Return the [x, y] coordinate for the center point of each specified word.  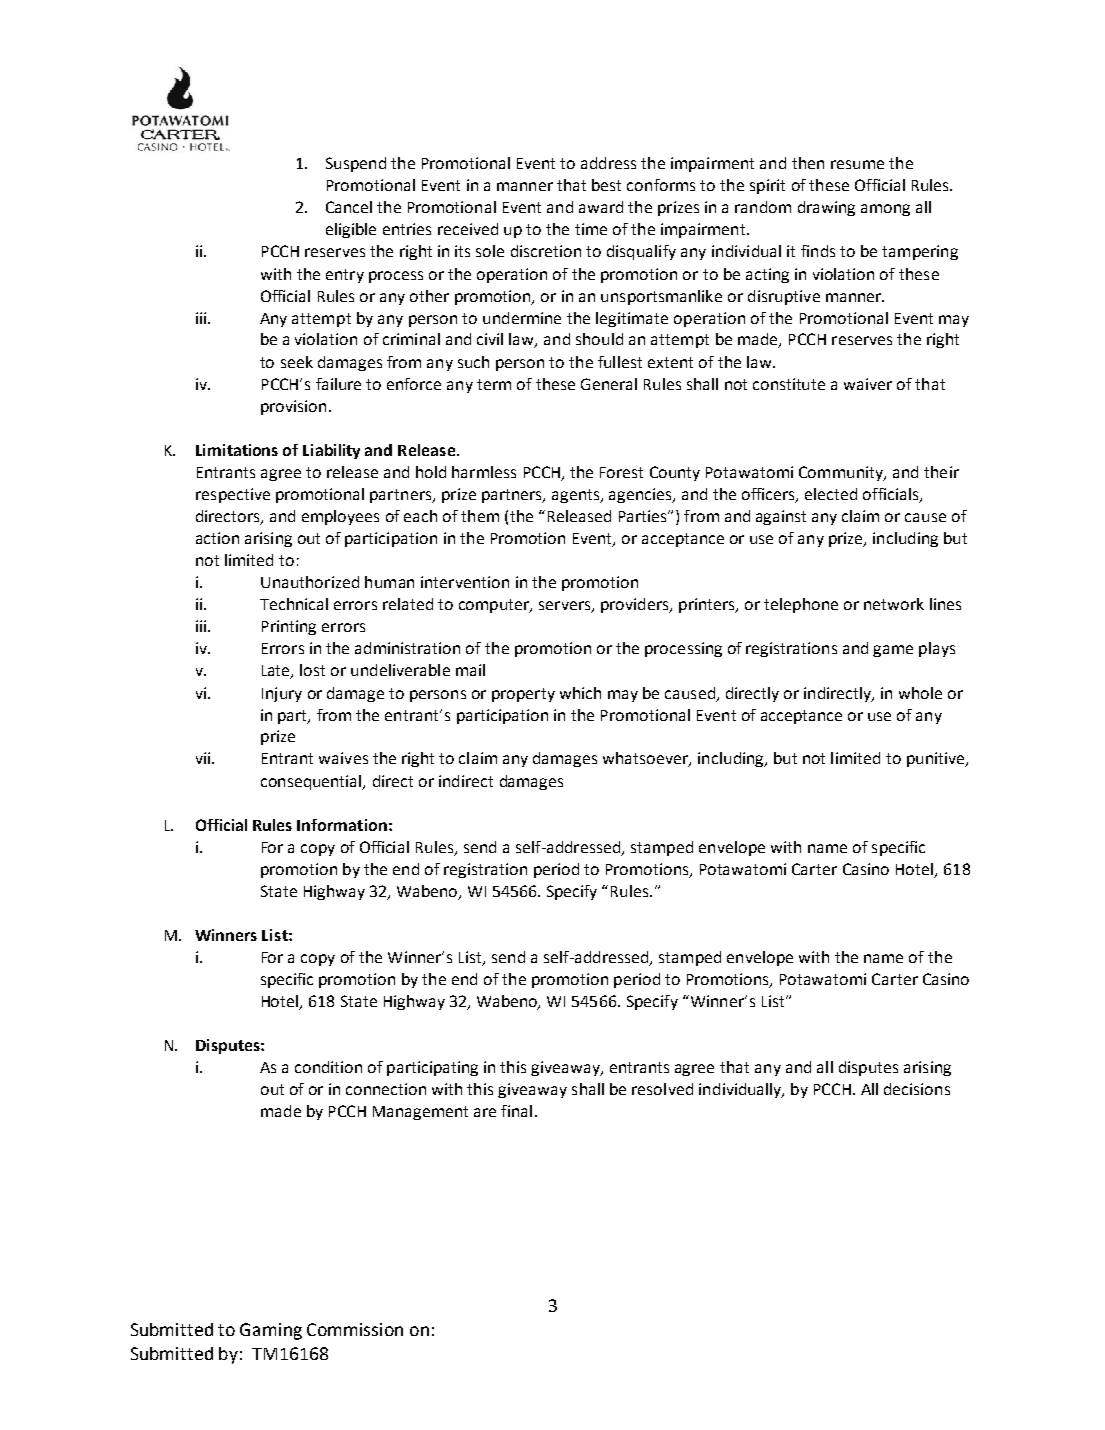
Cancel [349, 207]
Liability [331, 451]
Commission [355, 1329]
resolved [662, 1089]
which [580, 693]
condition [328, 1067]
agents [577, 496]
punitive [937, 759]
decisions [917, 1089]
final [516, 1111]
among [885, 210]
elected [831, 494]
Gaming [271, 1331]
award [601, 207]
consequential [312, 782]
